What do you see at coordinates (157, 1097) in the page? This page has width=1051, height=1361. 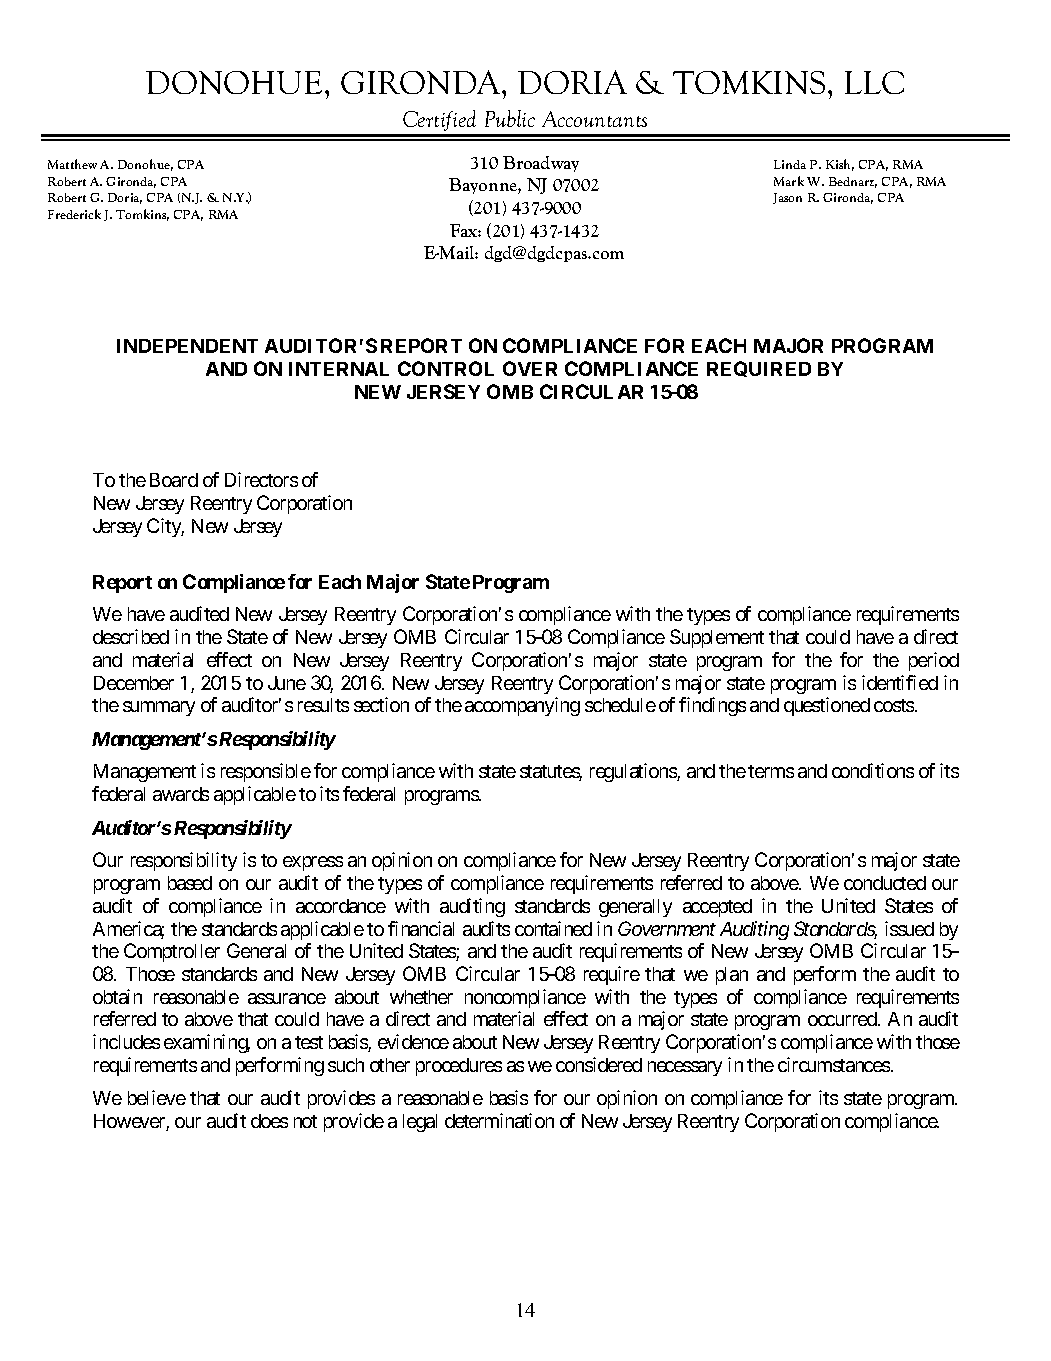 I see `believe` at bounding box center [157, 1097].
